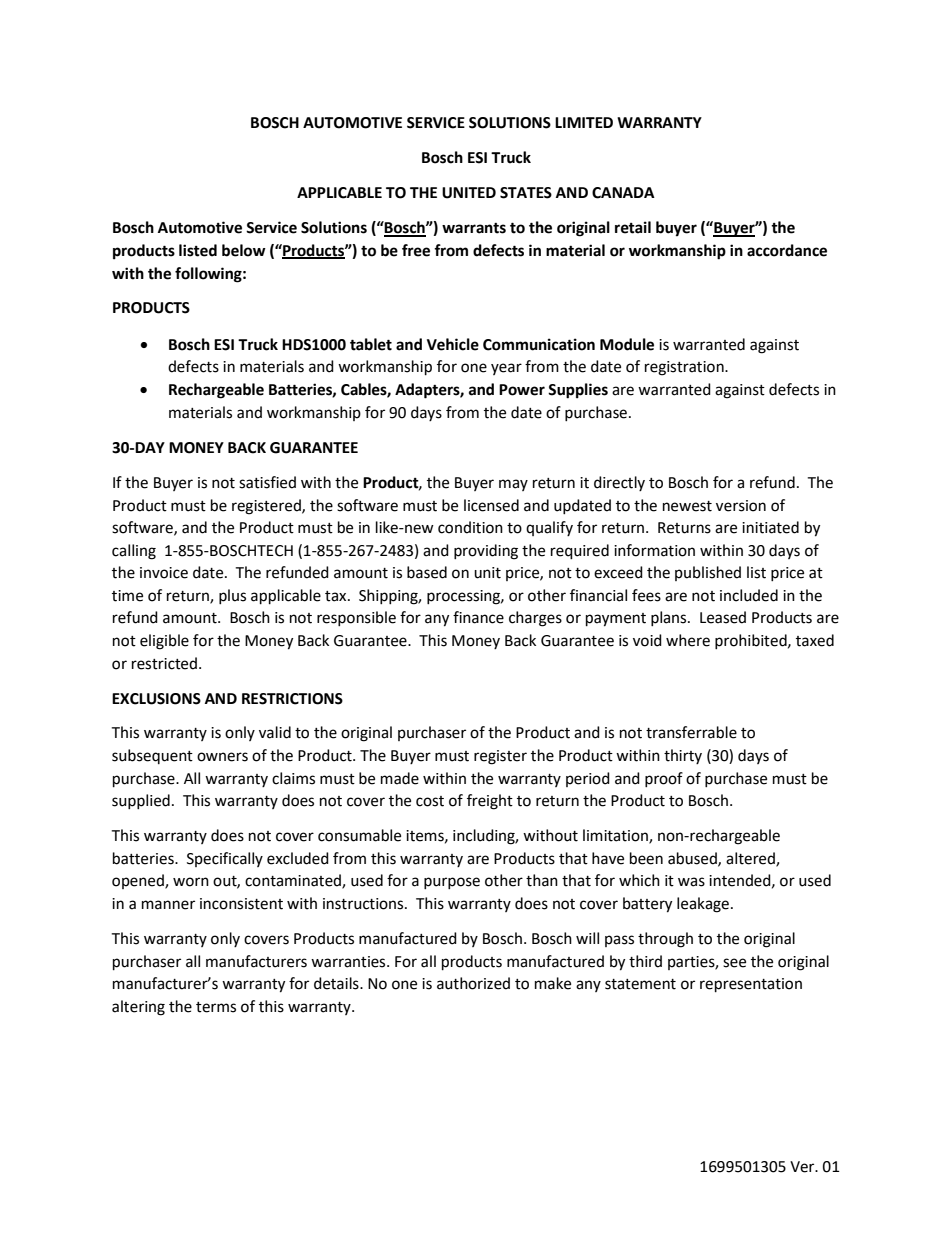  What do you see at coordinates (244, 250) in the screenshot?
I see `below` at bounding box center [244, 250].
